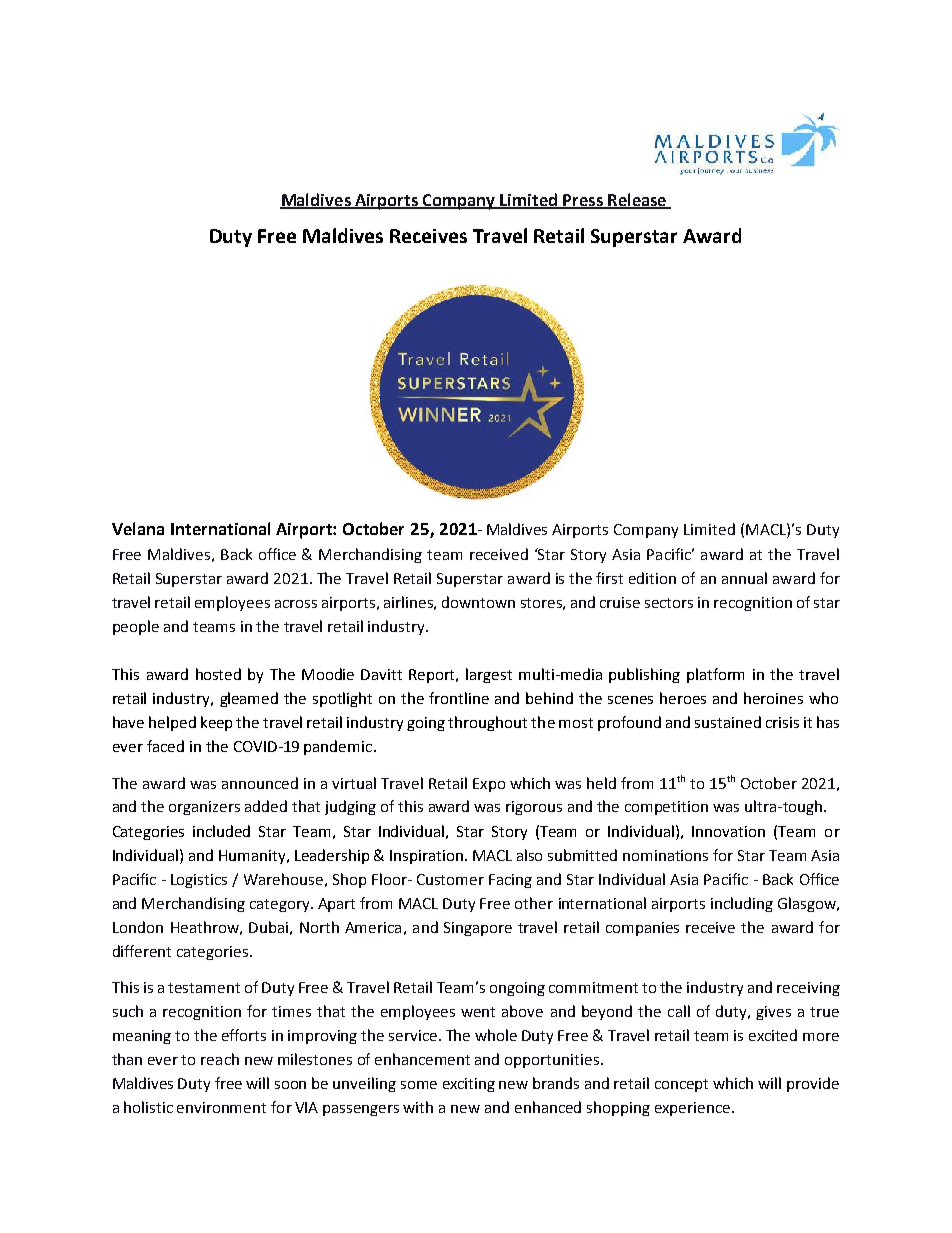  I want to click on Press, so click(583, 201).
